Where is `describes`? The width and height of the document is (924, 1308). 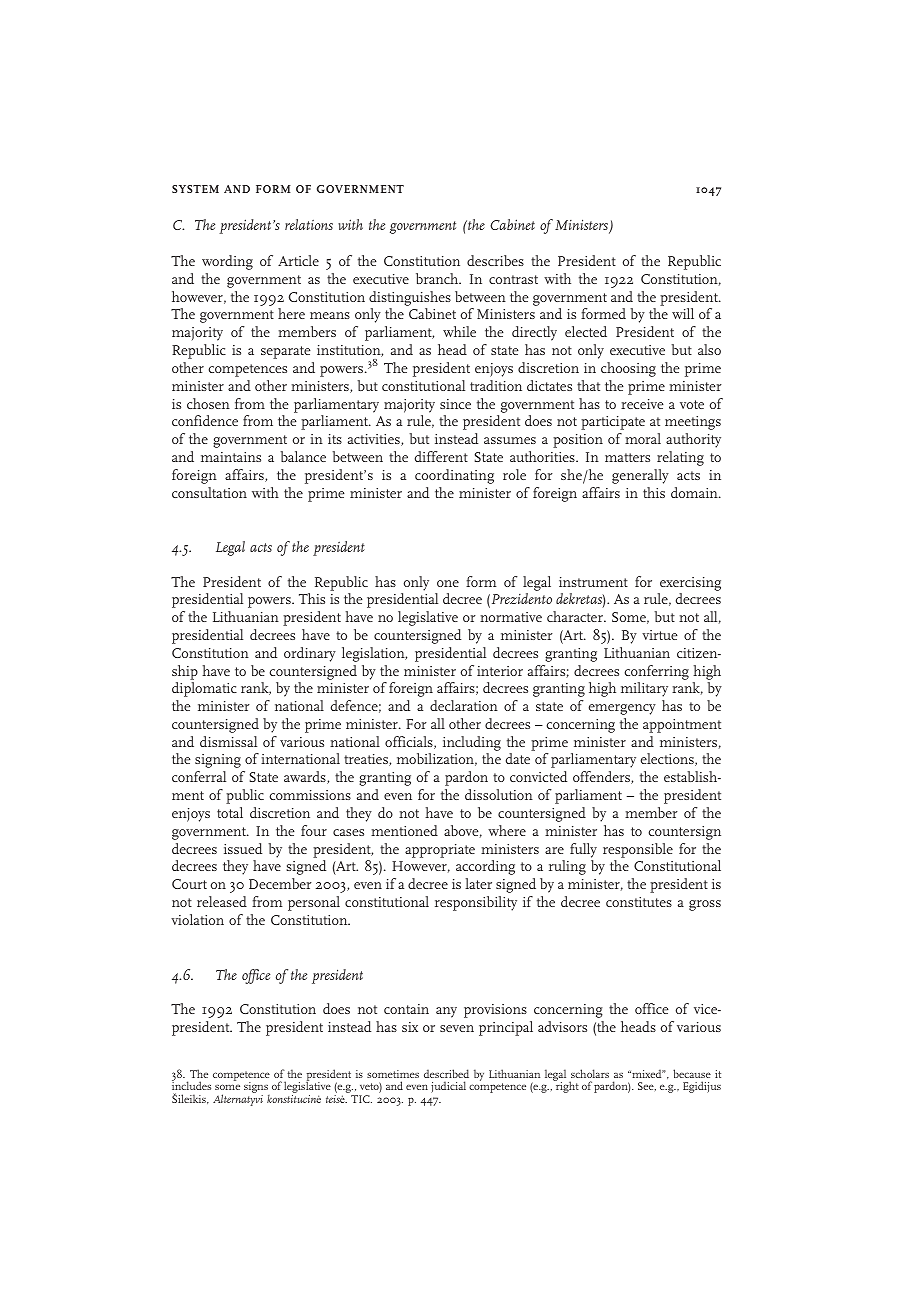
describes is located at coordinates (495, 260).
